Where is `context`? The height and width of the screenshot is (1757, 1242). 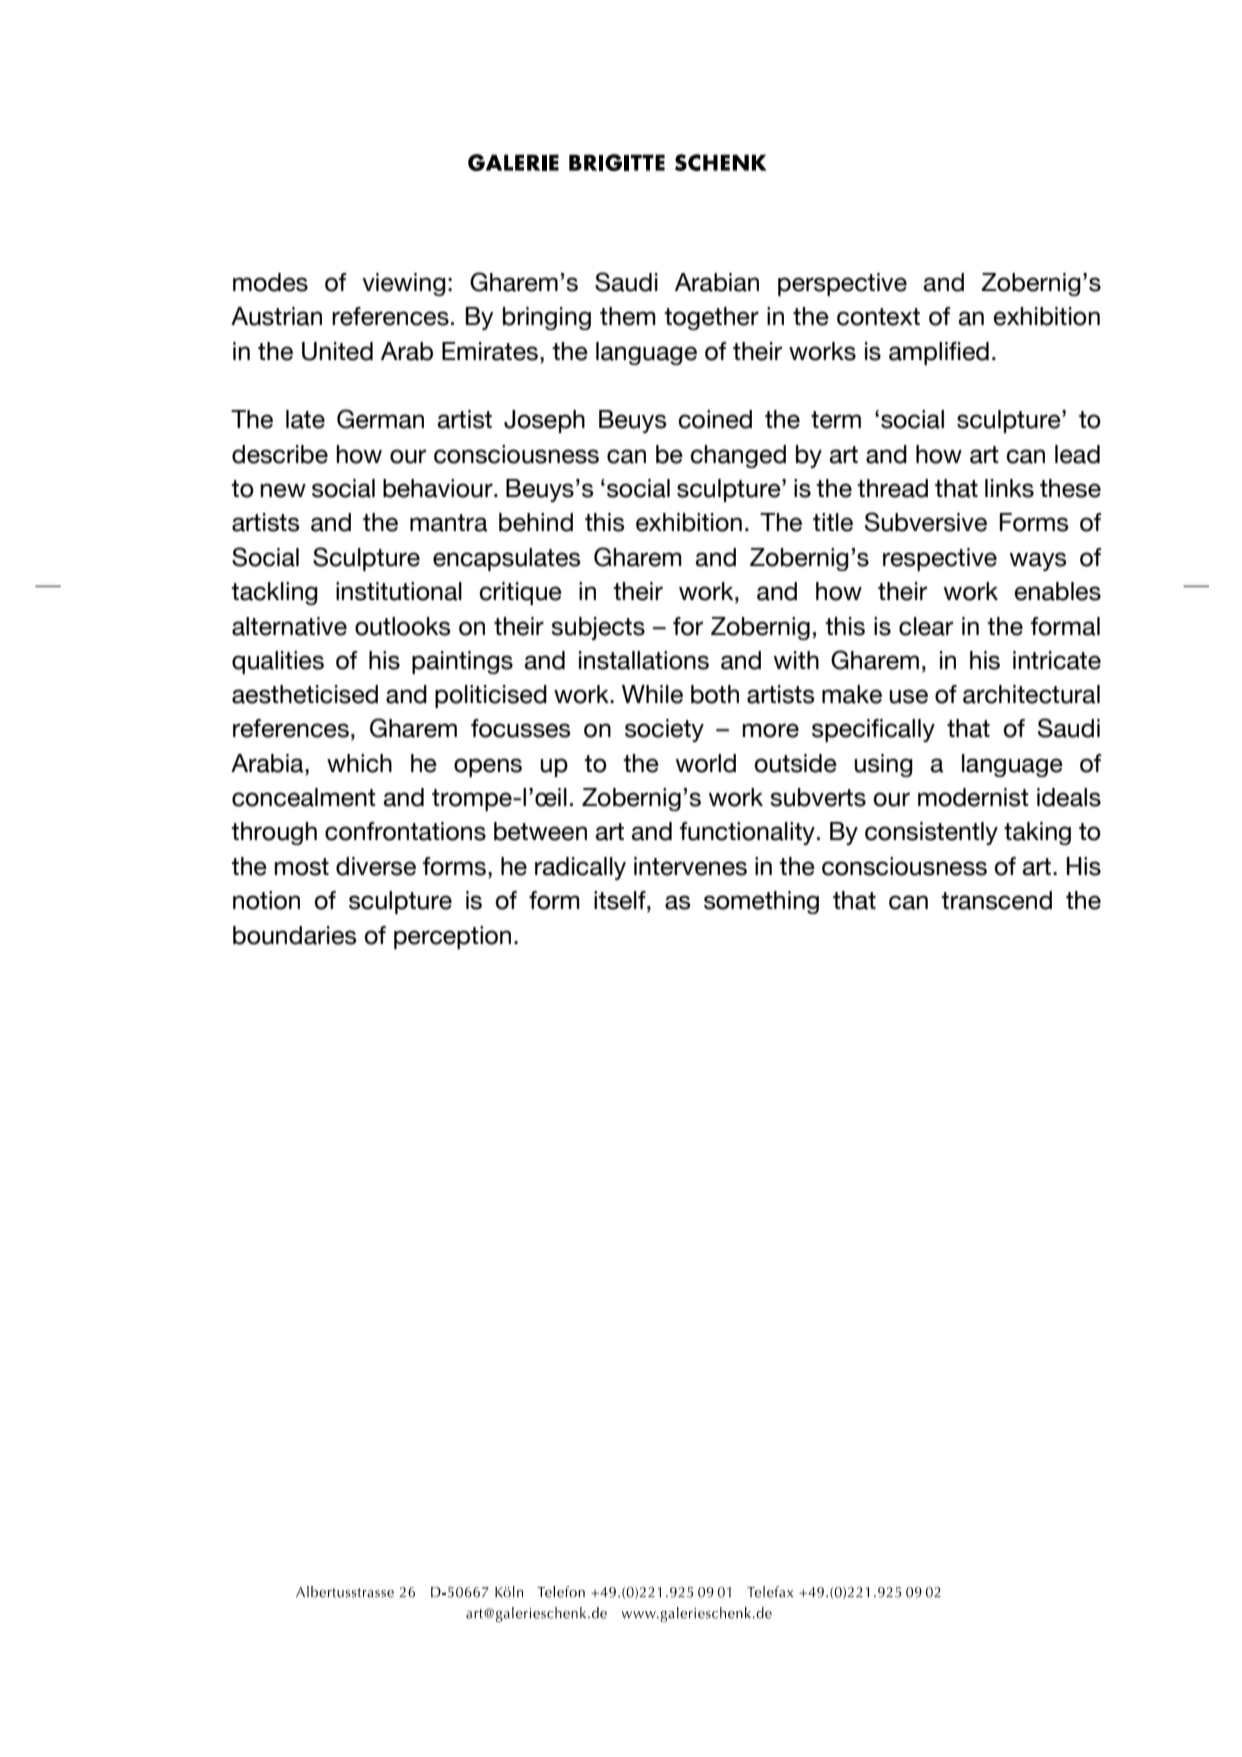 context is located at coordinates (878, 317).
